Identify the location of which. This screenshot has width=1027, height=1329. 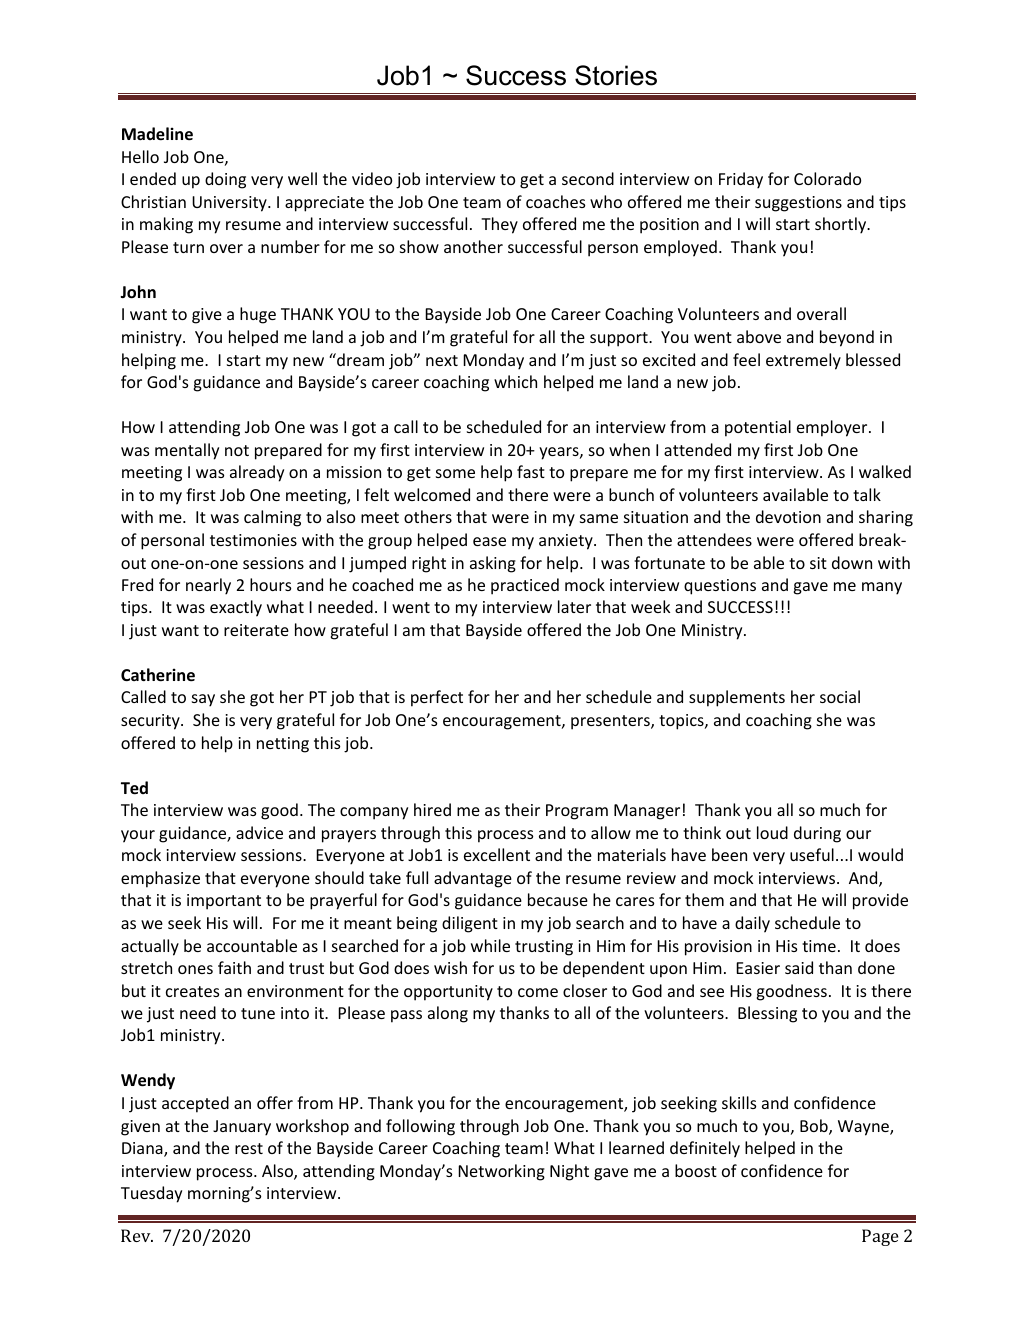
(515, 381).
